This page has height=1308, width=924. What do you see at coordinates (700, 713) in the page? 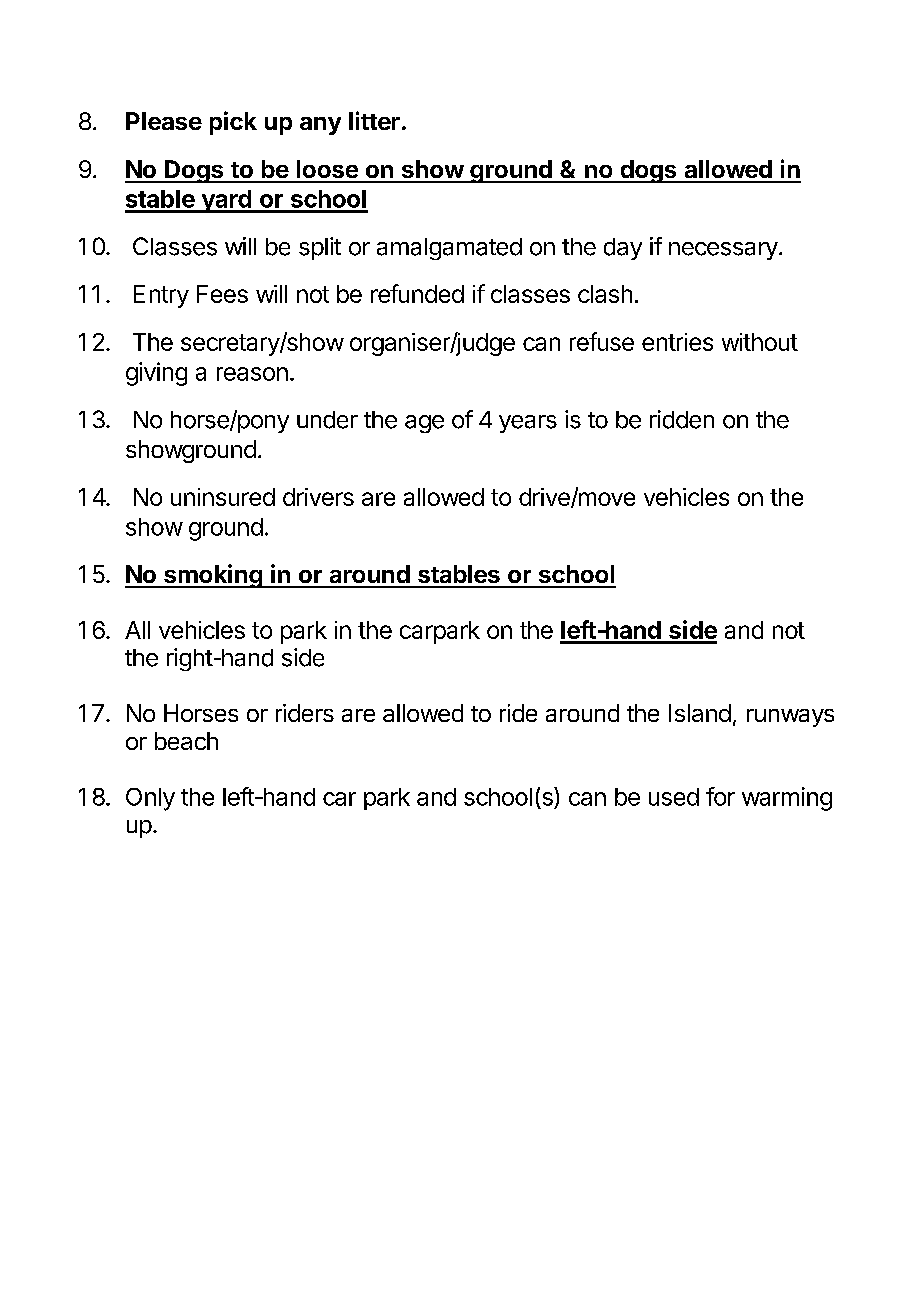
I see `Island` at bounding box center [700, 713].
